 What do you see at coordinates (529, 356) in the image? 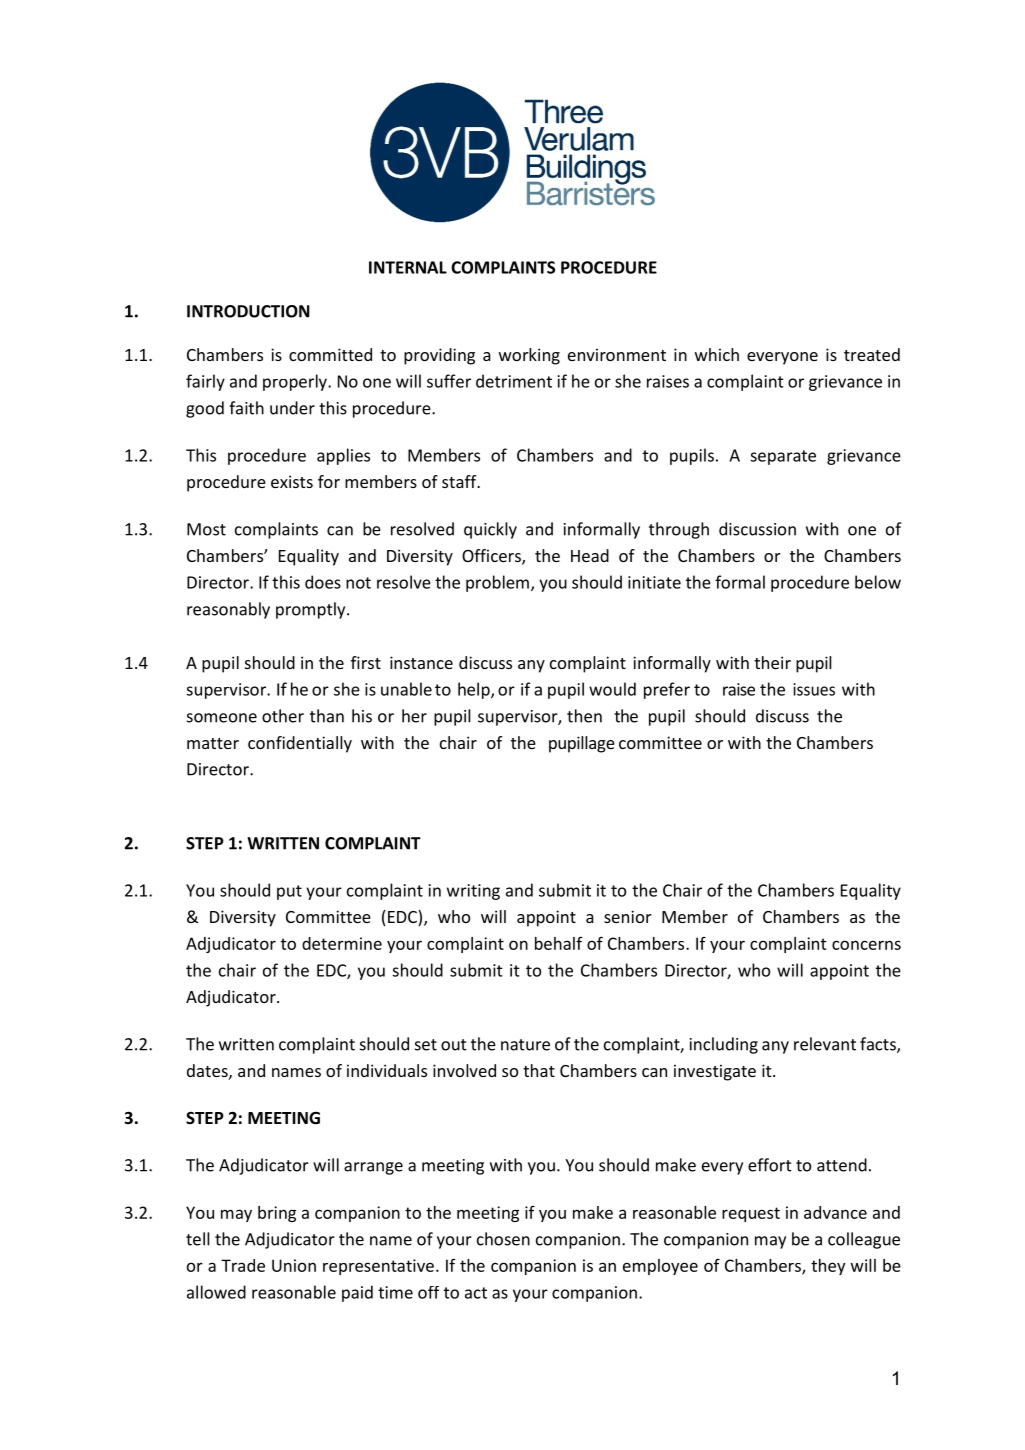
I see `working` at bounding box center [529, 356].
